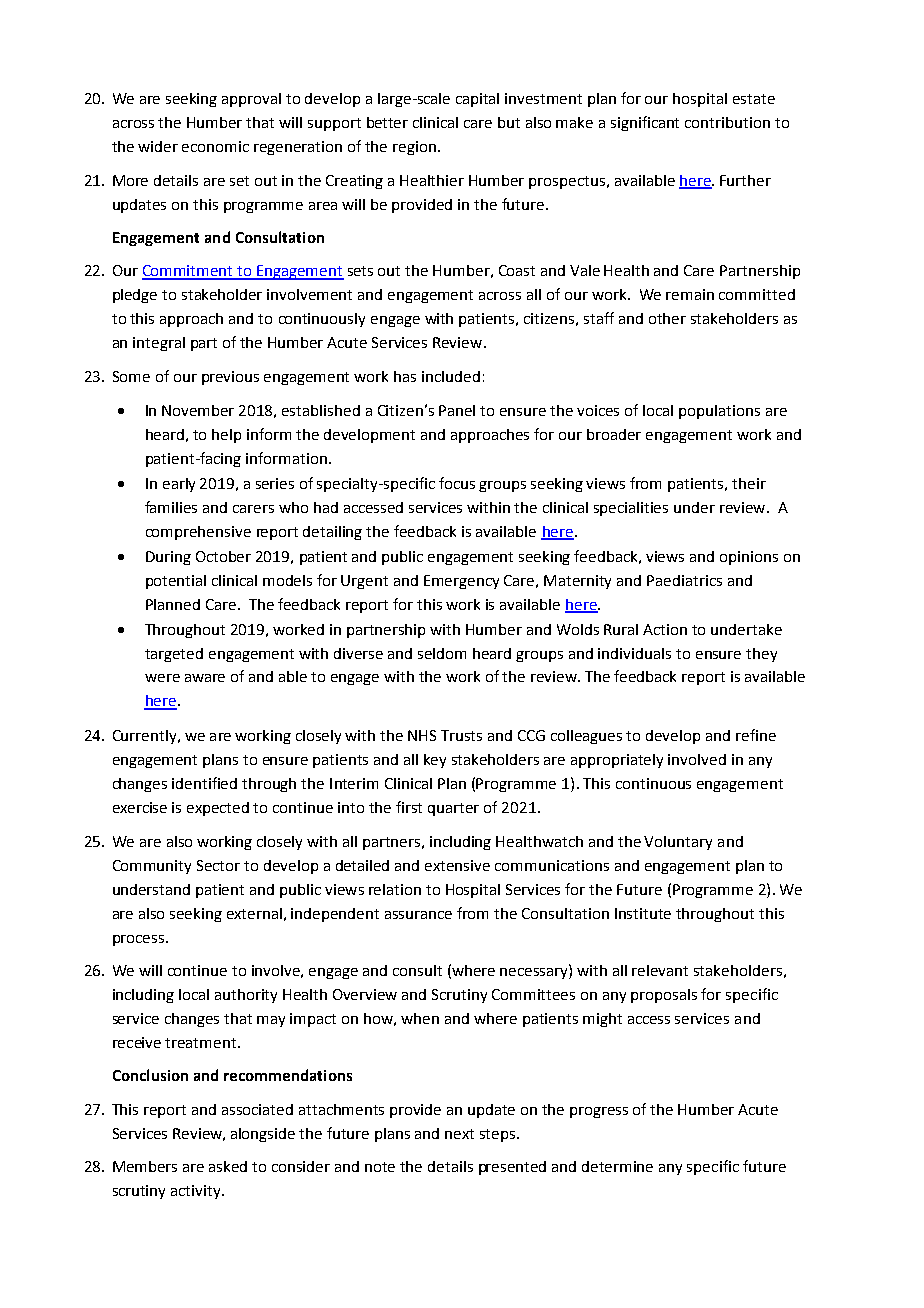  What do you see at coordinates (246, 996) in the screenshot?
I see `authority` at bounding box center [246, 996].
